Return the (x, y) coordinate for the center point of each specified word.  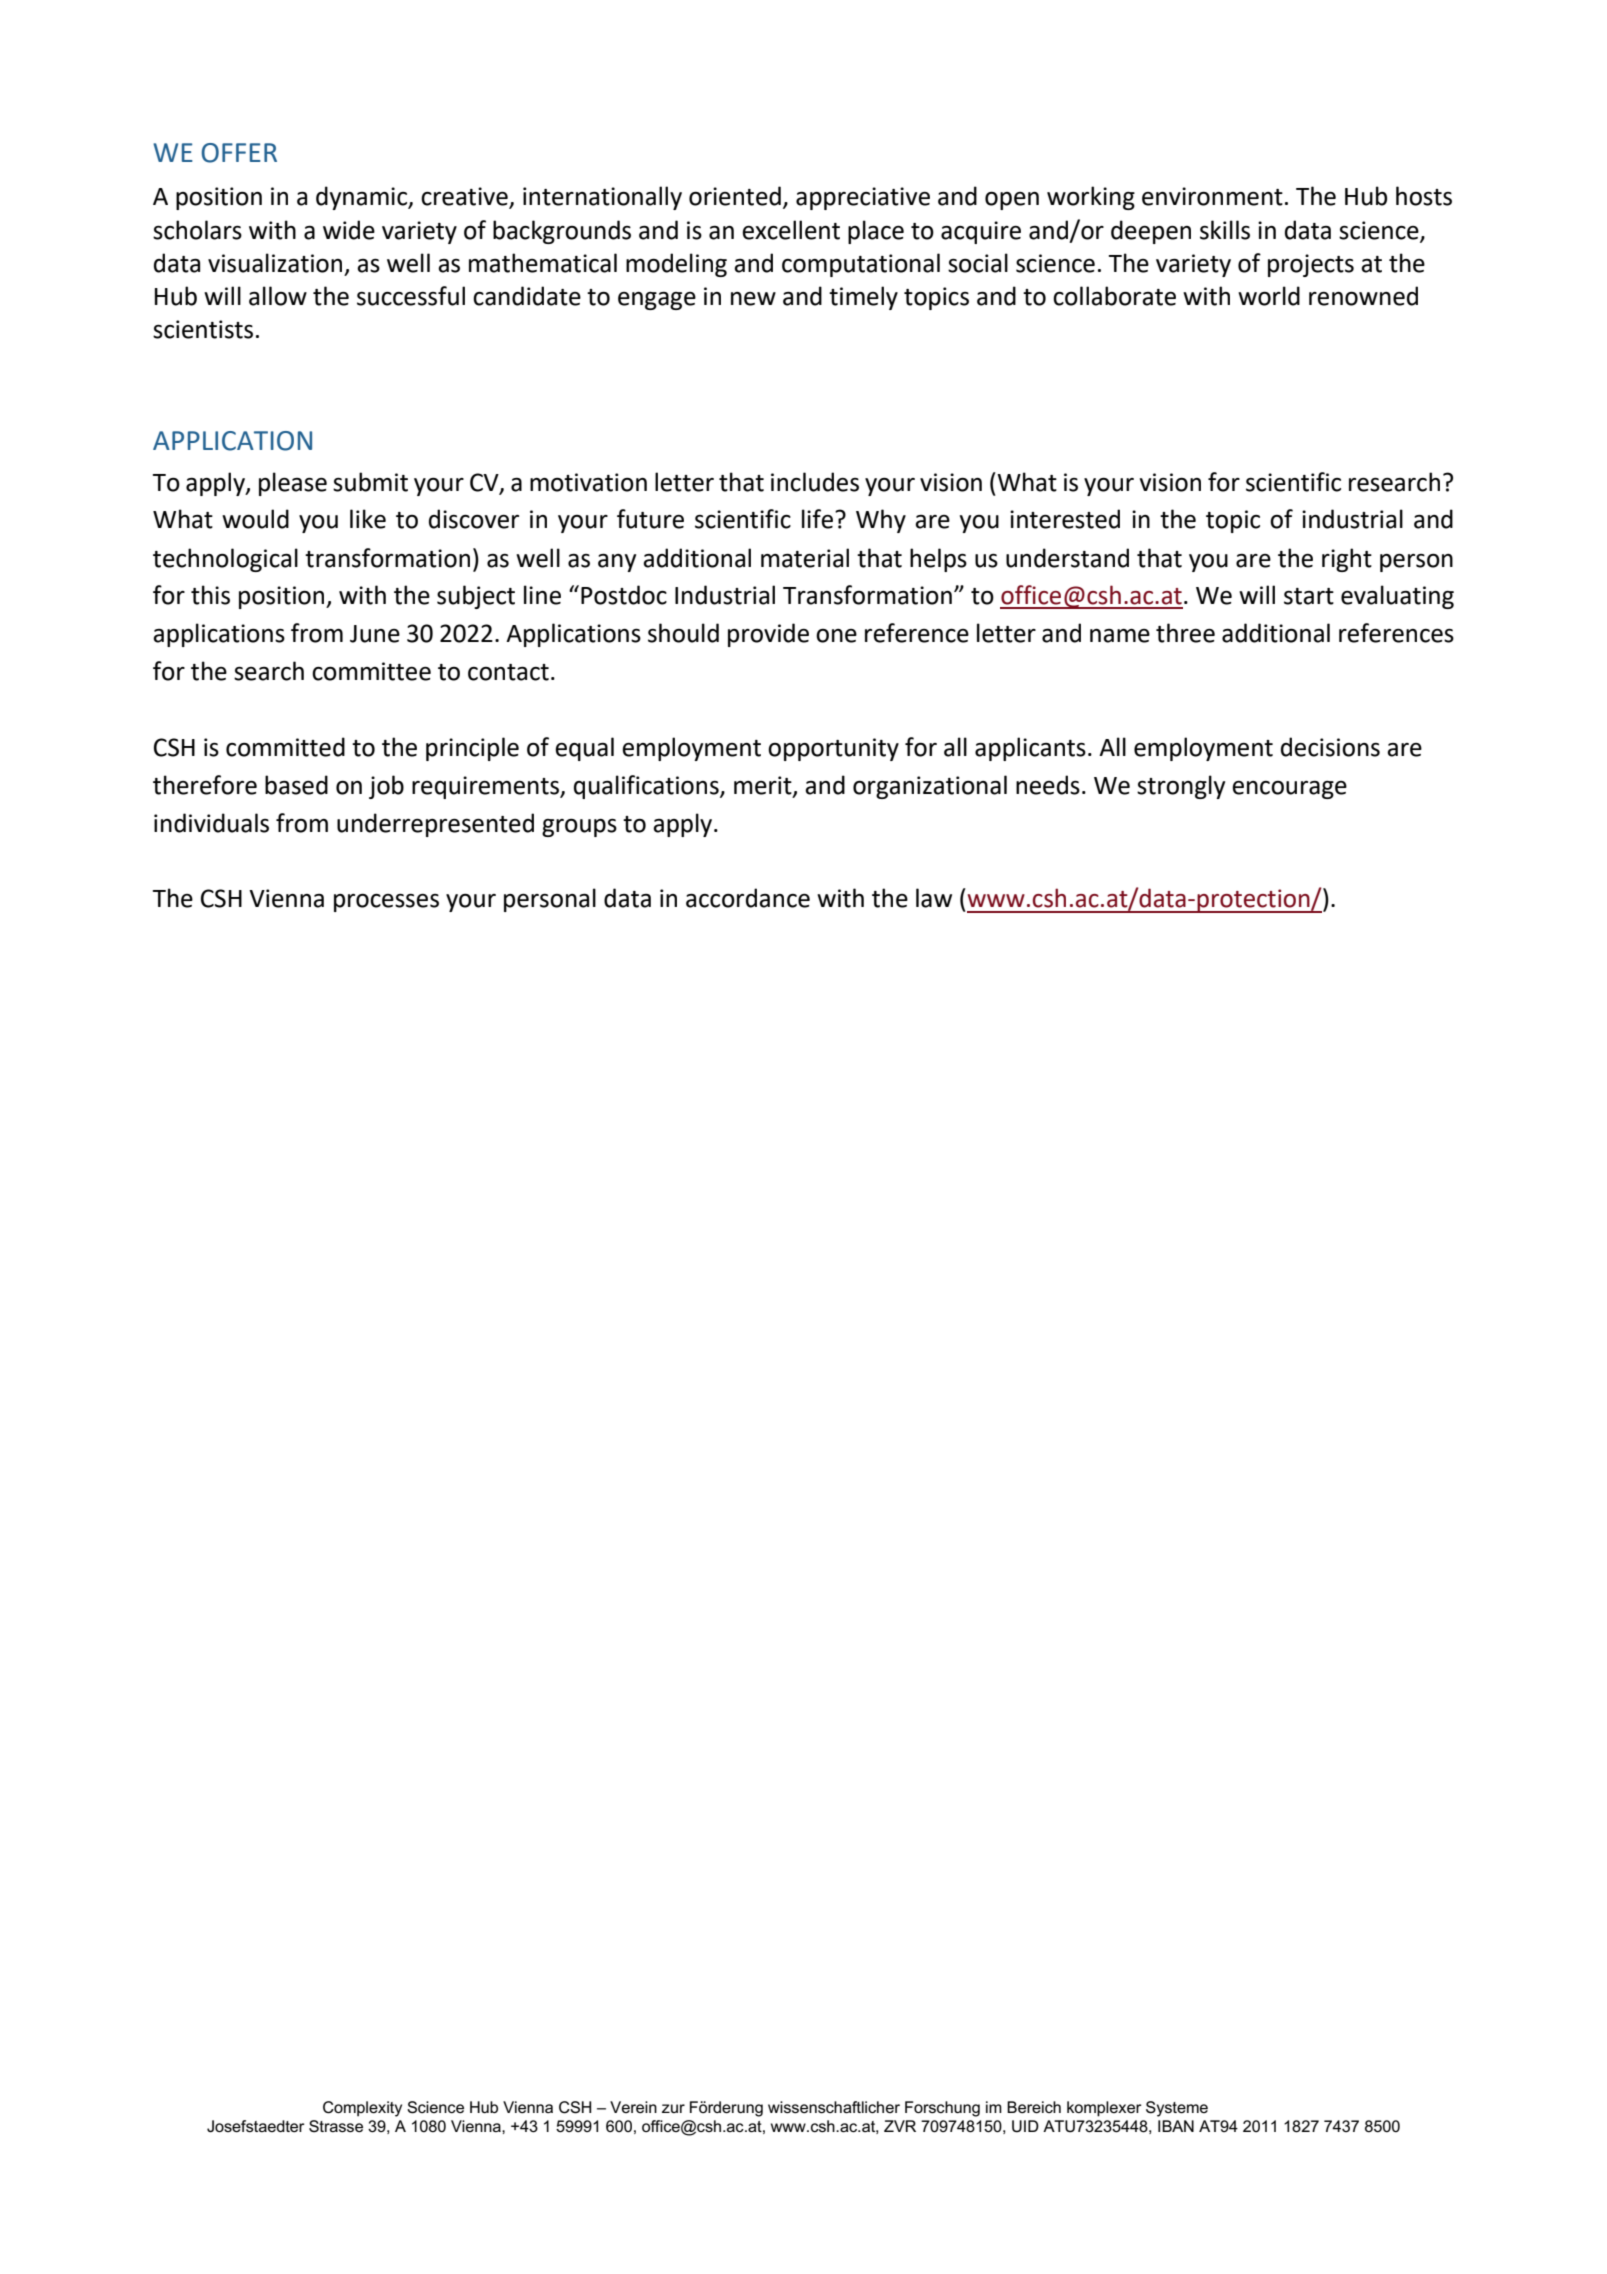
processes (386, 902)
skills (1225, 230)
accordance (748, 898)
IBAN (1176, 2126)
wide (349, 230)
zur (673, 2108)
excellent (791, 230)
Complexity (362, 2109)
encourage (1289, 790)
